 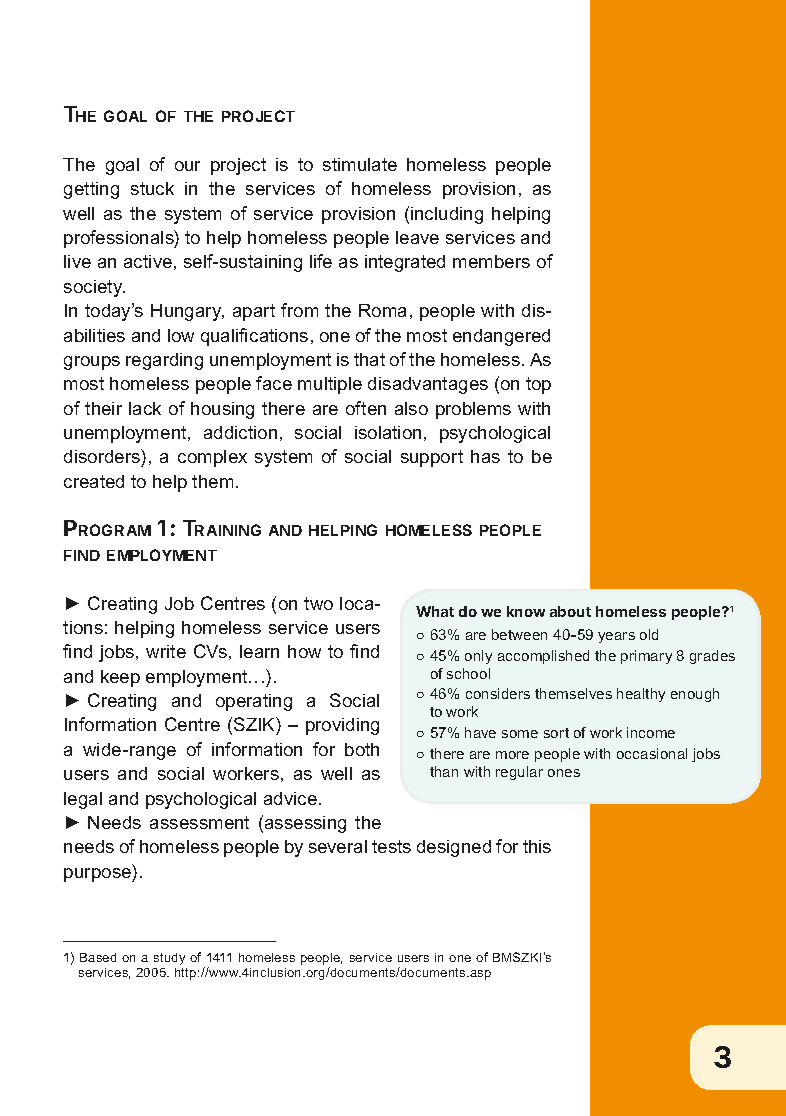 What do you see at coordinates (491, 261) in the screenshot?
I see `members` at bounding box center [491, 261].
